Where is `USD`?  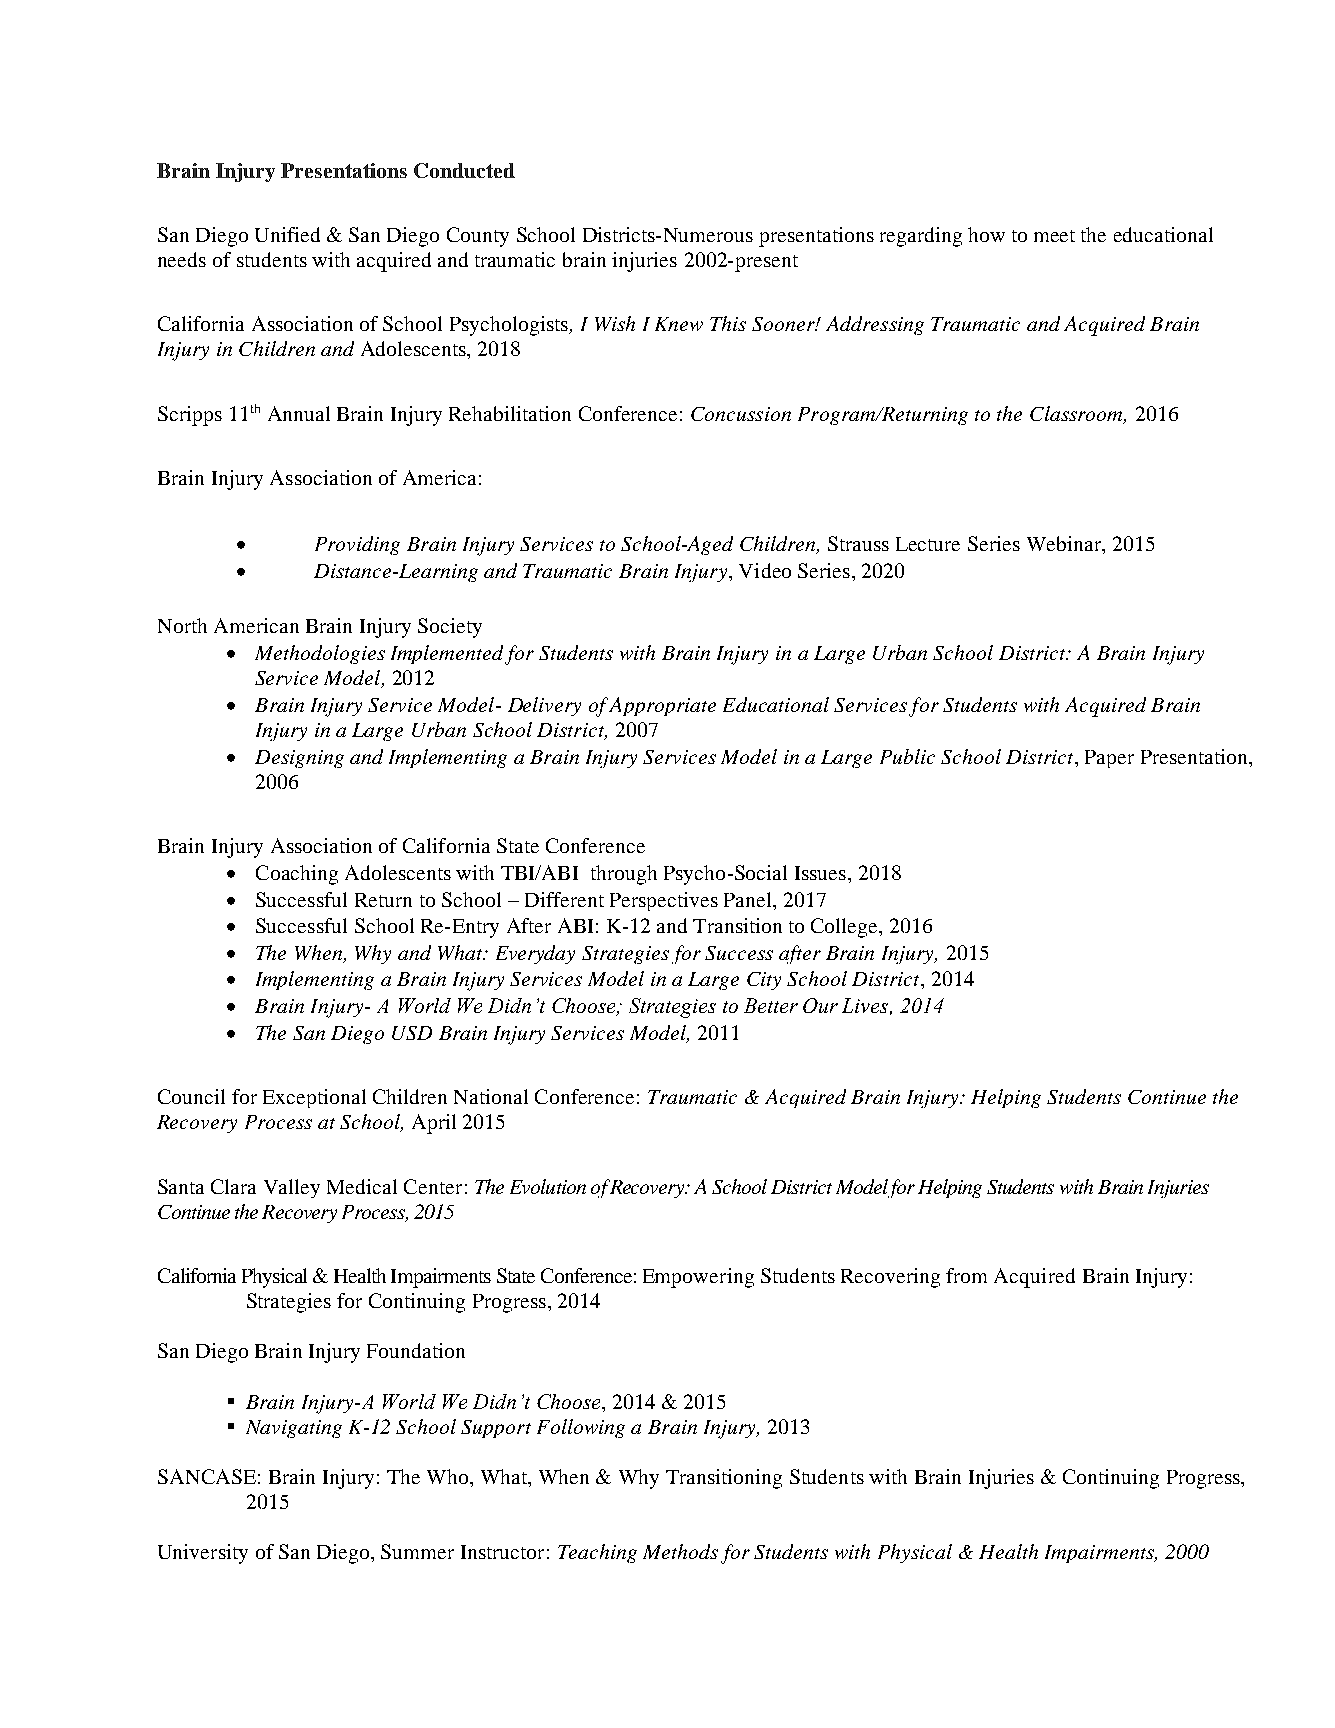 USD is located at coordinates (412, 1033).
